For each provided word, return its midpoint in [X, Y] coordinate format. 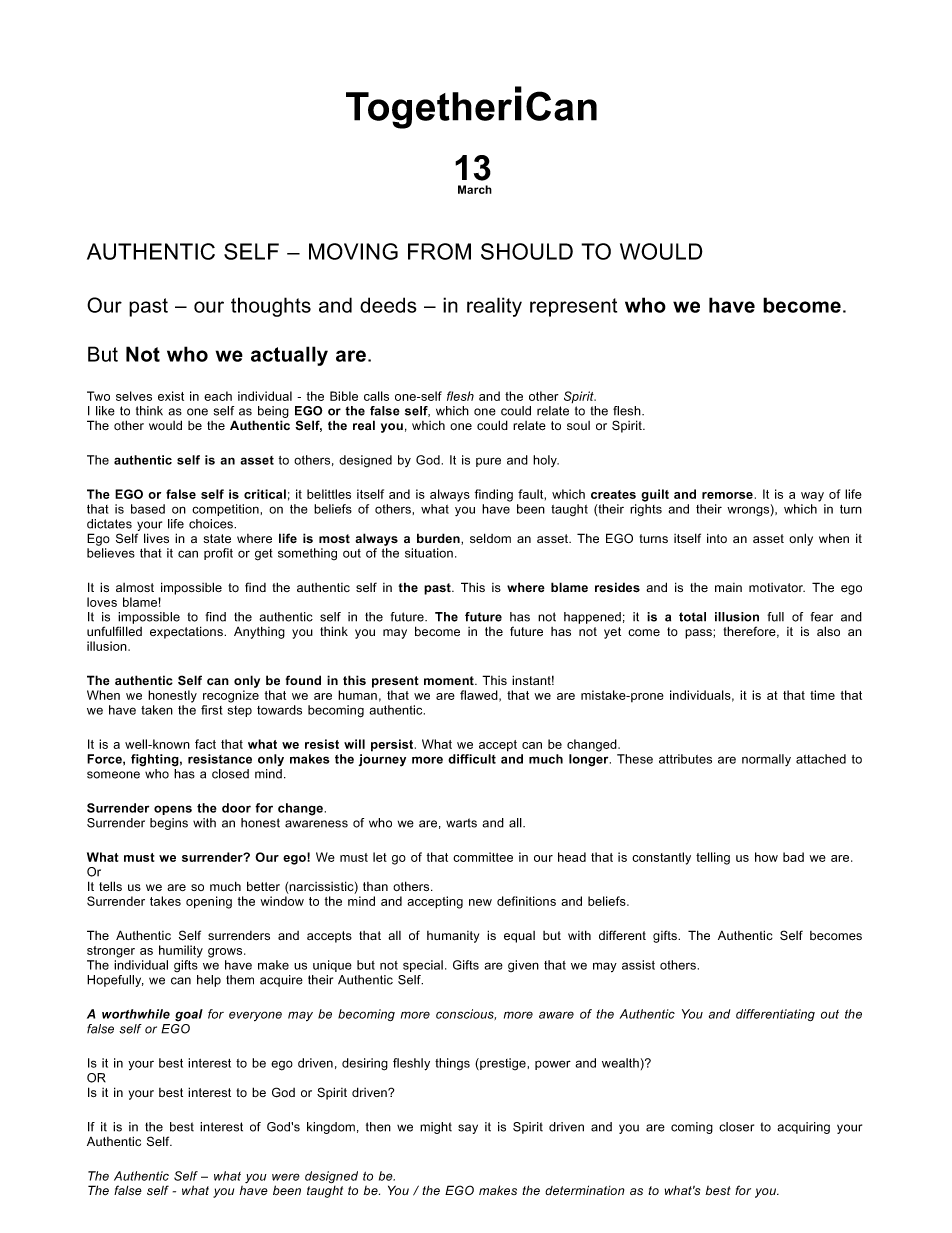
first [212, 710]
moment [450, 680]
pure [488, 462]
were [286, 1177]
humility [181, 951]
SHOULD [527, 251]
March [475, 189]
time [822, 695]
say [468, 1129]
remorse [727, 495]
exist [171, 396]
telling [713, 858]
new [480, 902]
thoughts [271, 307]
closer [736, 1127]
